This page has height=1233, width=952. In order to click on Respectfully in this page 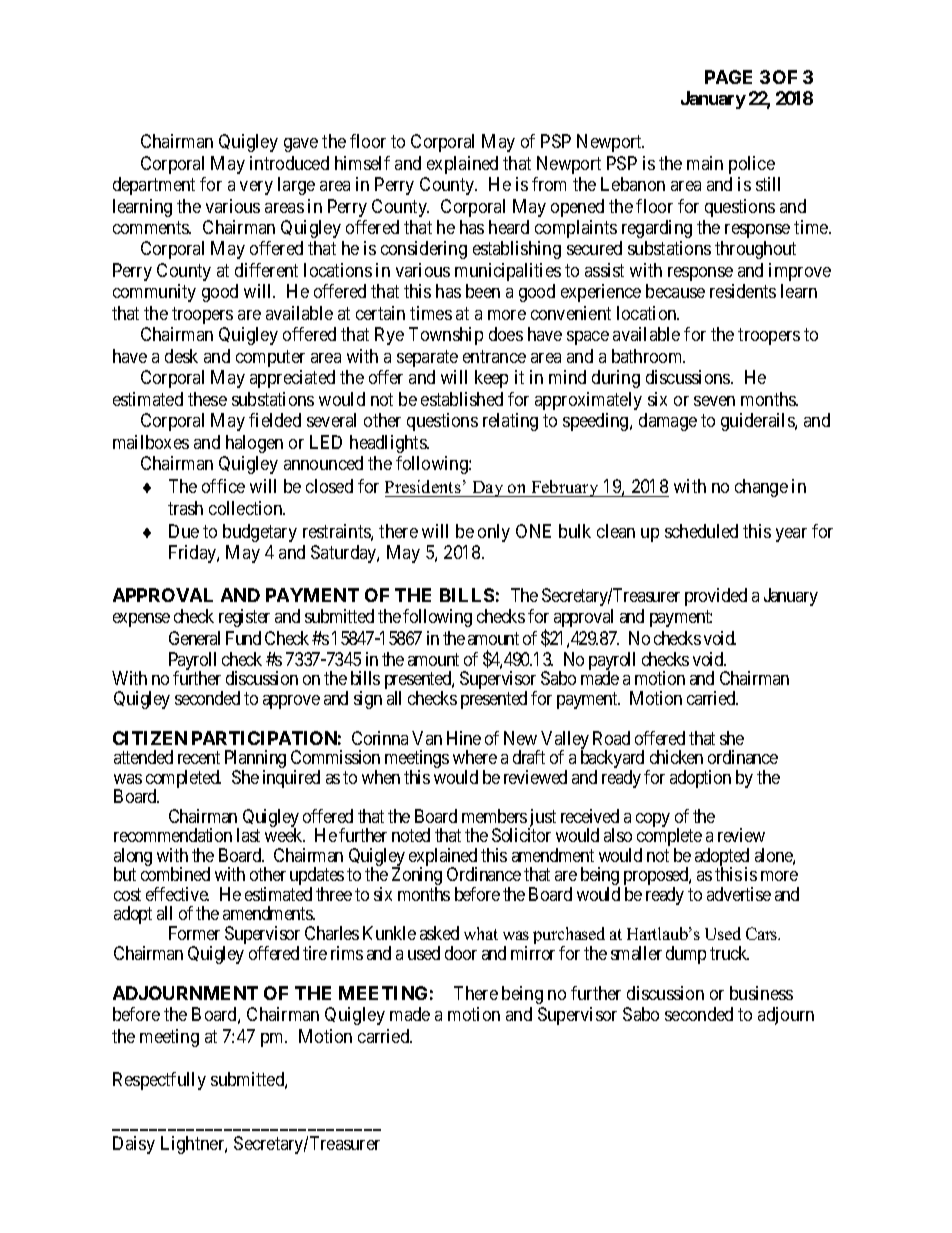, I will do `click(159, 1081)`.
